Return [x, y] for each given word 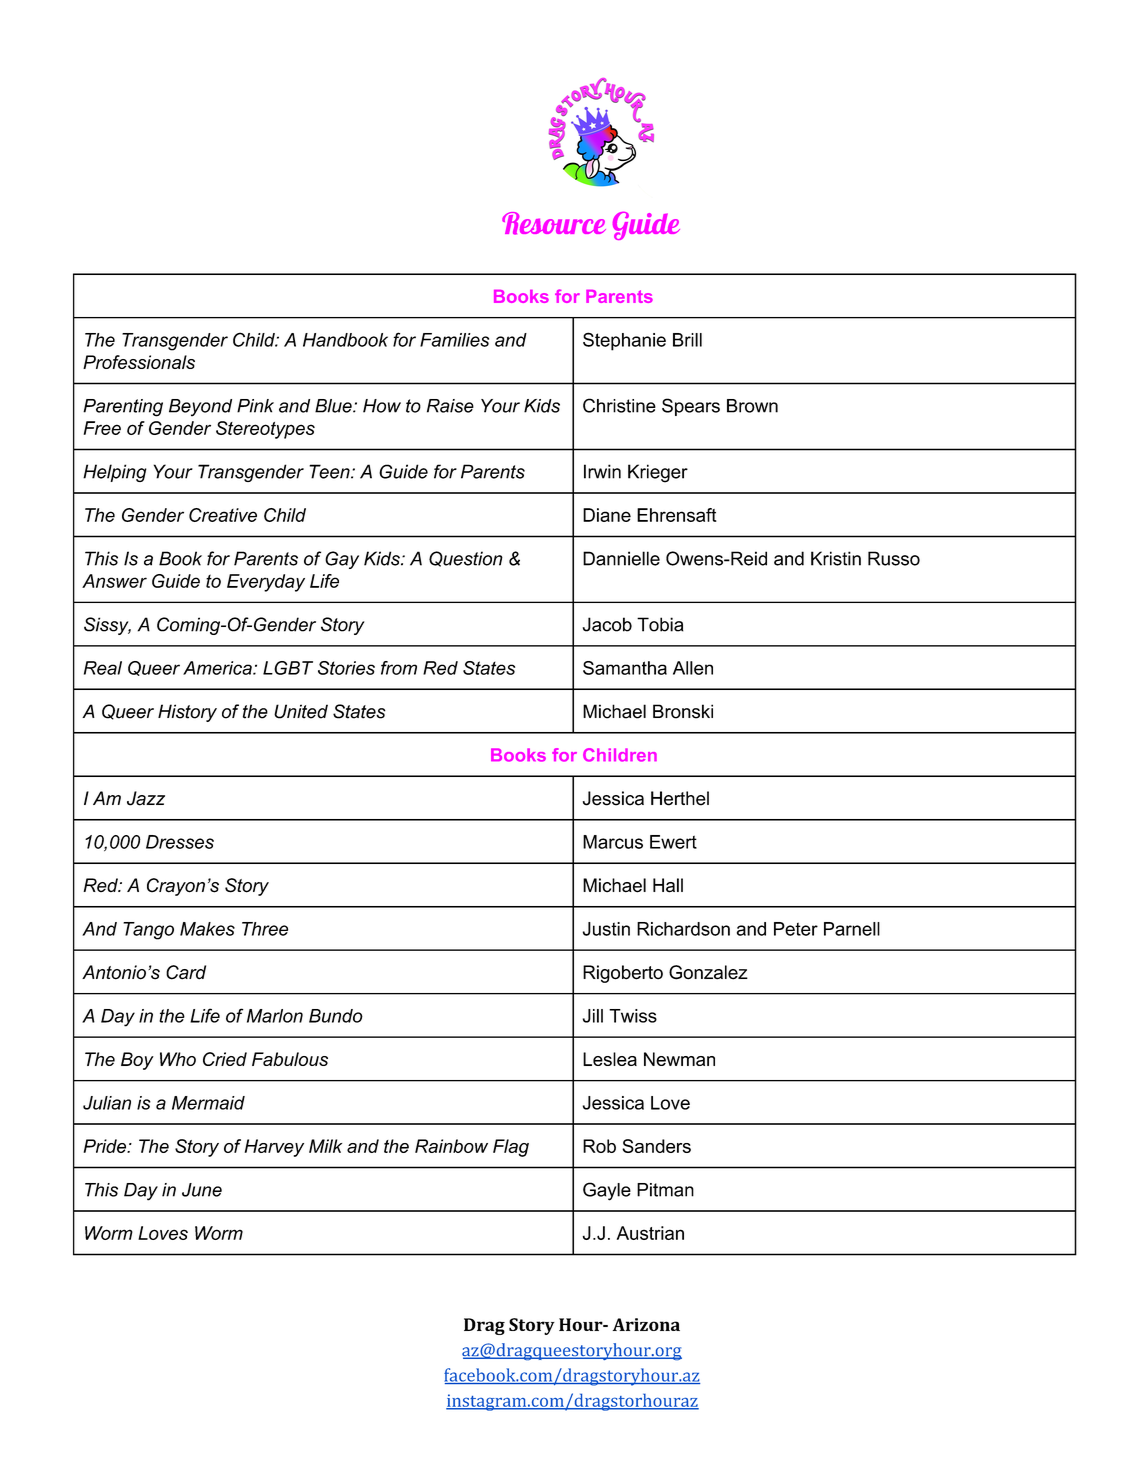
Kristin [836, 558]
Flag [511, 1148]
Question [466, 559]
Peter [796, 929]
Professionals [139, 362]
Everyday [266, 583]
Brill [687, 340]
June [202, 1190]
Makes [207, 929]
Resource [554, 223]
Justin [606, 929]
